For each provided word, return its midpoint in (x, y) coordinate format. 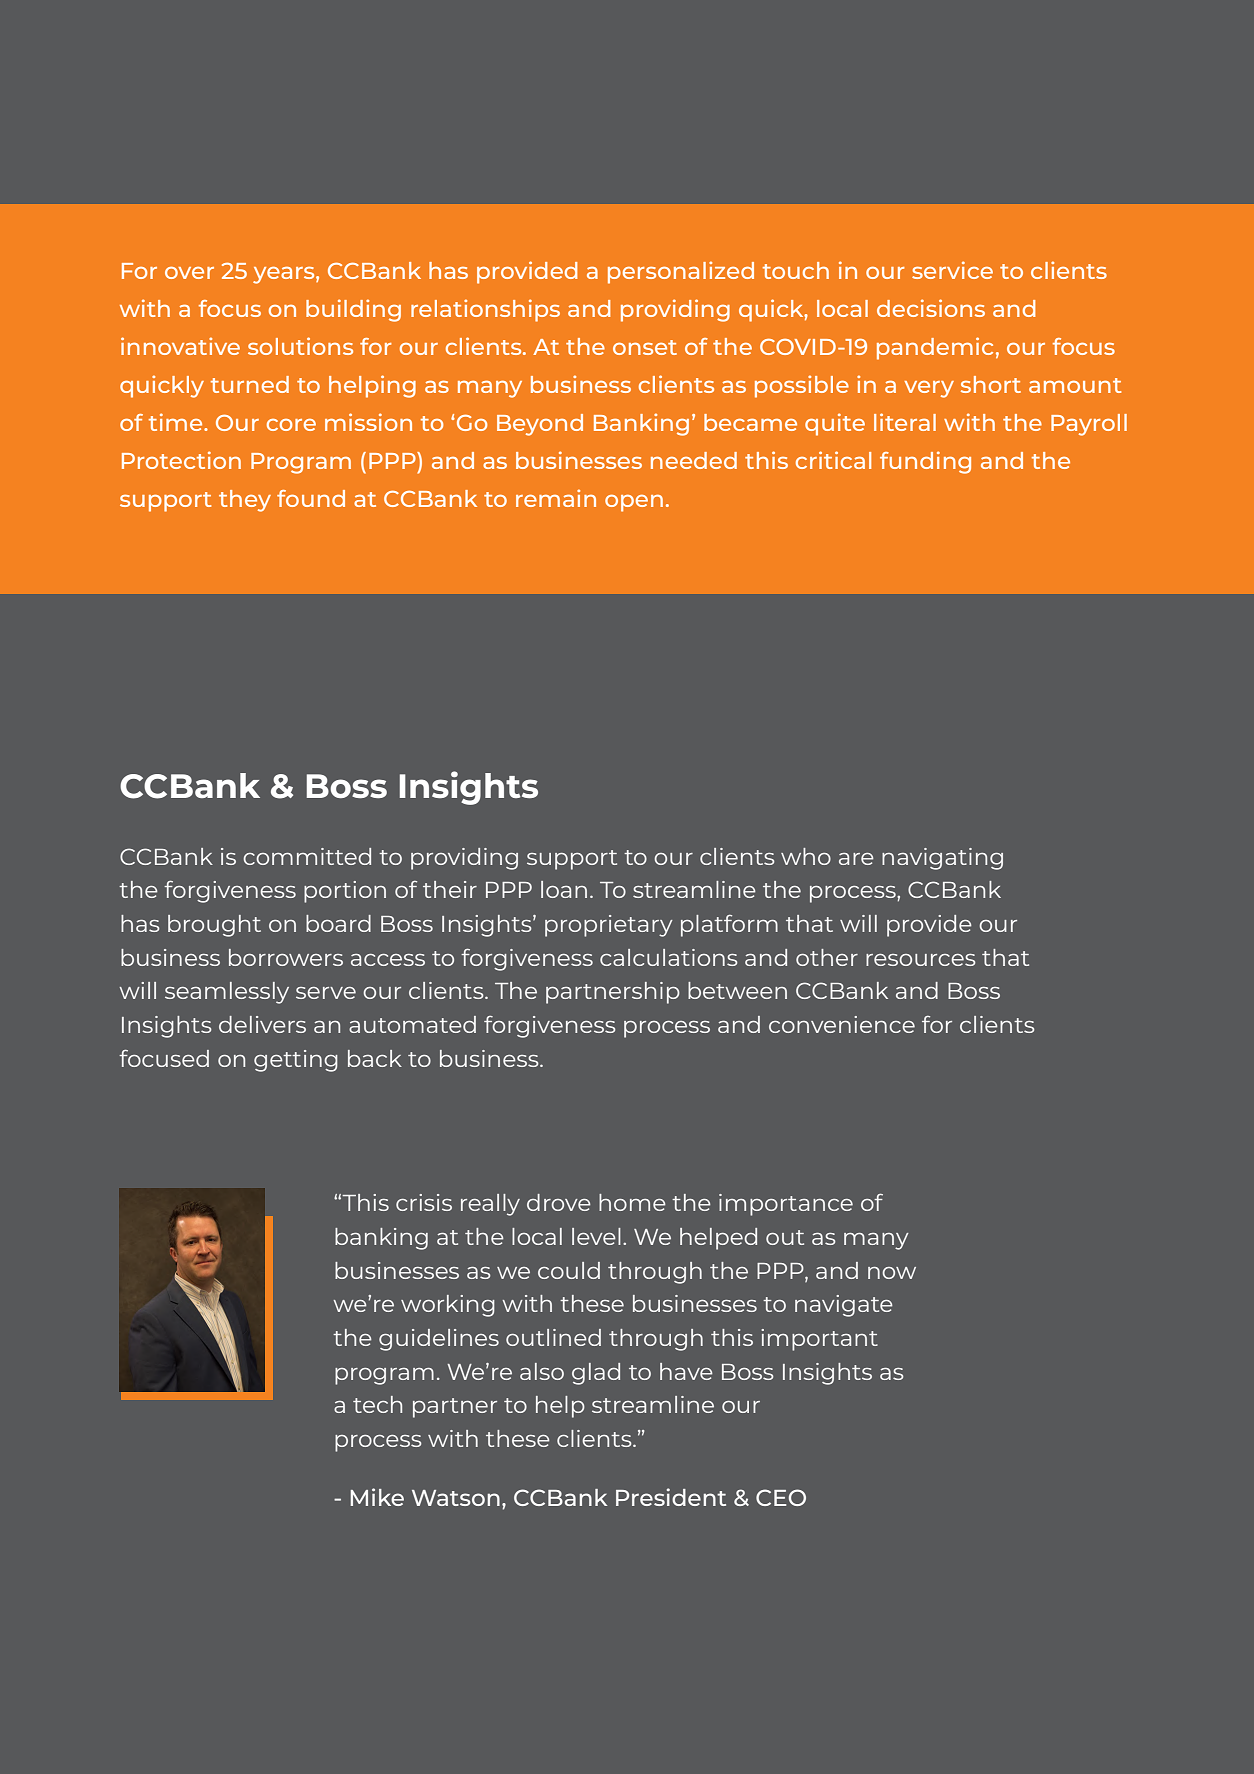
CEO (781, 1497)
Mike (377, 1497)
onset (645, 347)
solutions (300, 346)
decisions (931, 308)
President (671, 1497)
